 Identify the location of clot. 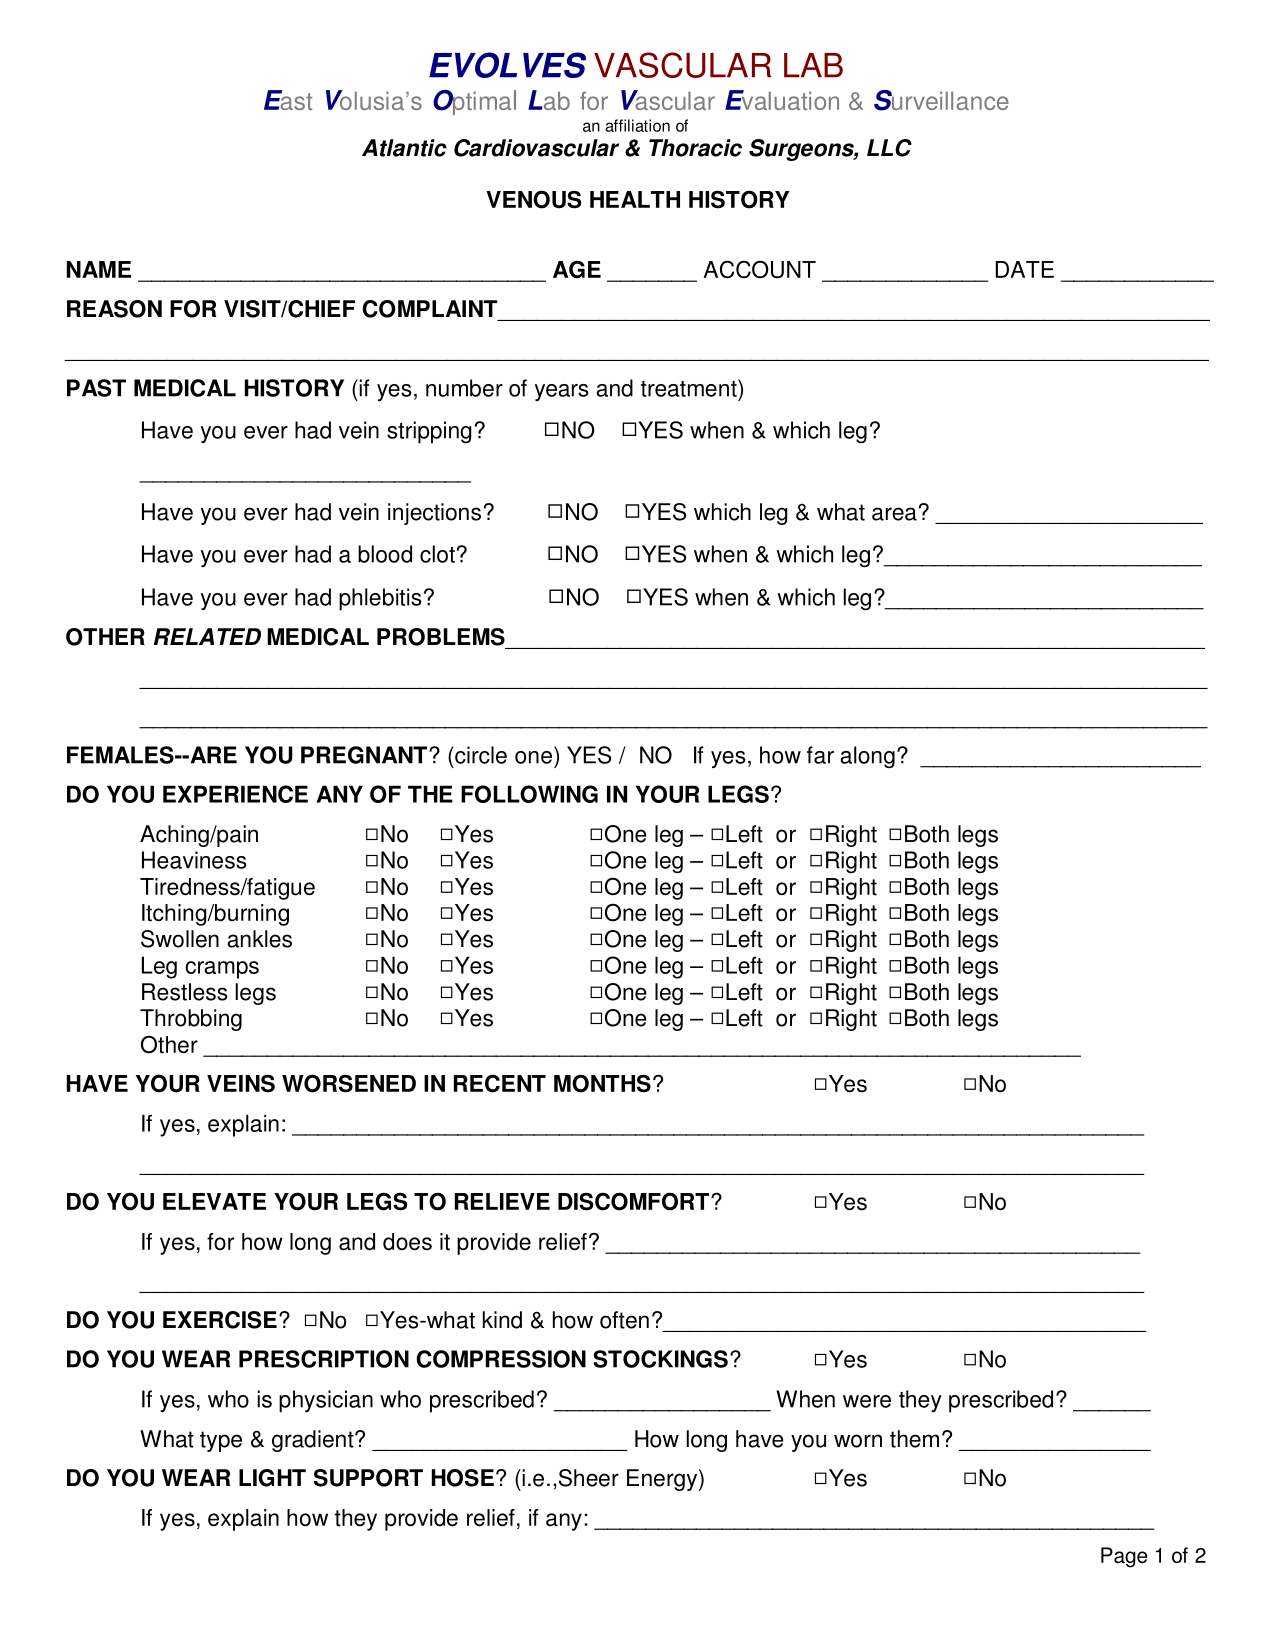
(437, 554).
